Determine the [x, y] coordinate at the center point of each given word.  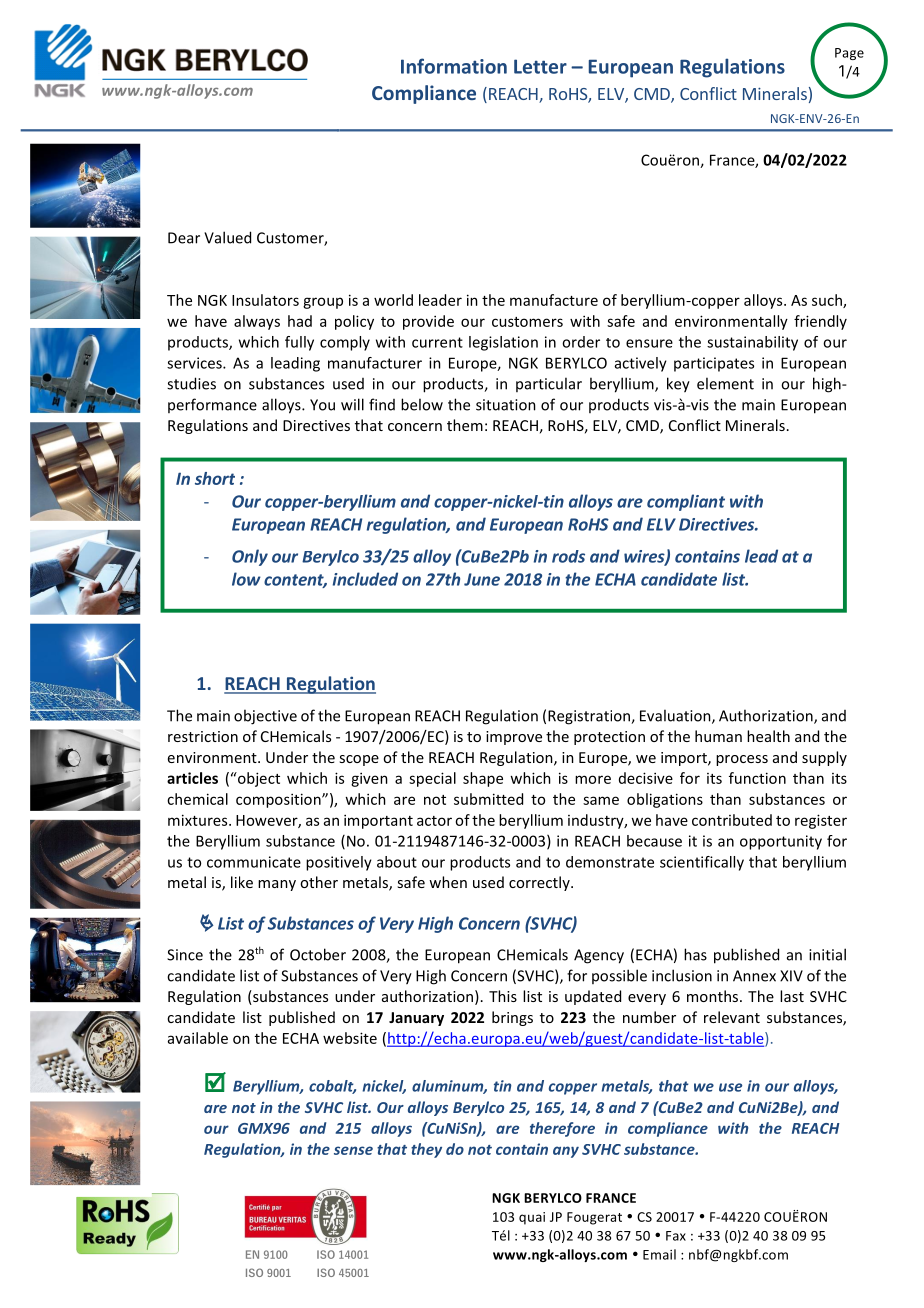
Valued [227, 237]
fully [299, 343]
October [318, 954]
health [768, 736]
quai [532, 1218]
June [482, 579]
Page [849, 54]
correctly [540, 883]
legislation [503, 343]
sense [353, 1150]
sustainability [752, 343]
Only [250, 557]
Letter [540, 66]
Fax [676, 1236]
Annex [754, 976]
